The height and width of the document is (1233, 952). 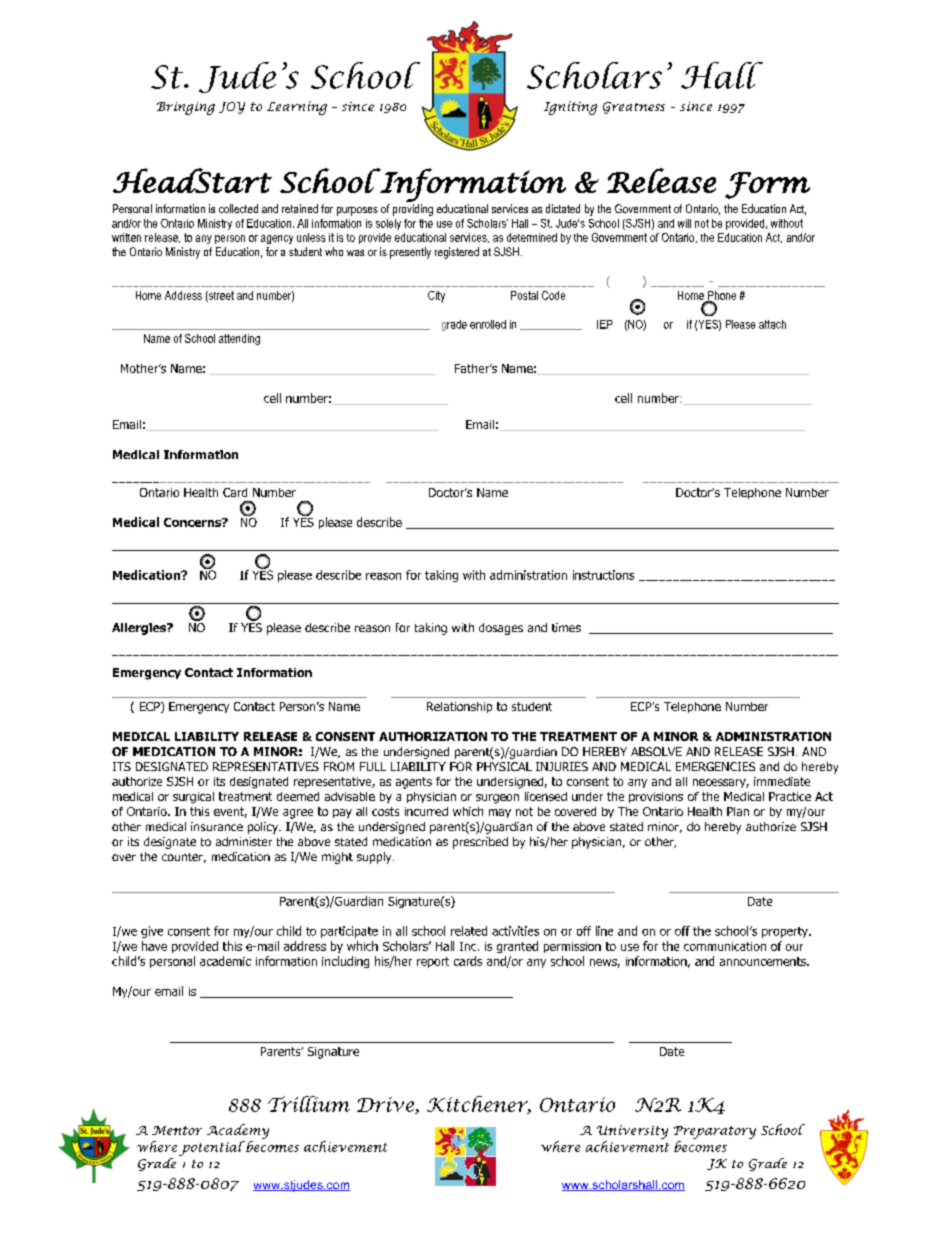 I want to click on Preparatory, so click(x=715, y=1132).
